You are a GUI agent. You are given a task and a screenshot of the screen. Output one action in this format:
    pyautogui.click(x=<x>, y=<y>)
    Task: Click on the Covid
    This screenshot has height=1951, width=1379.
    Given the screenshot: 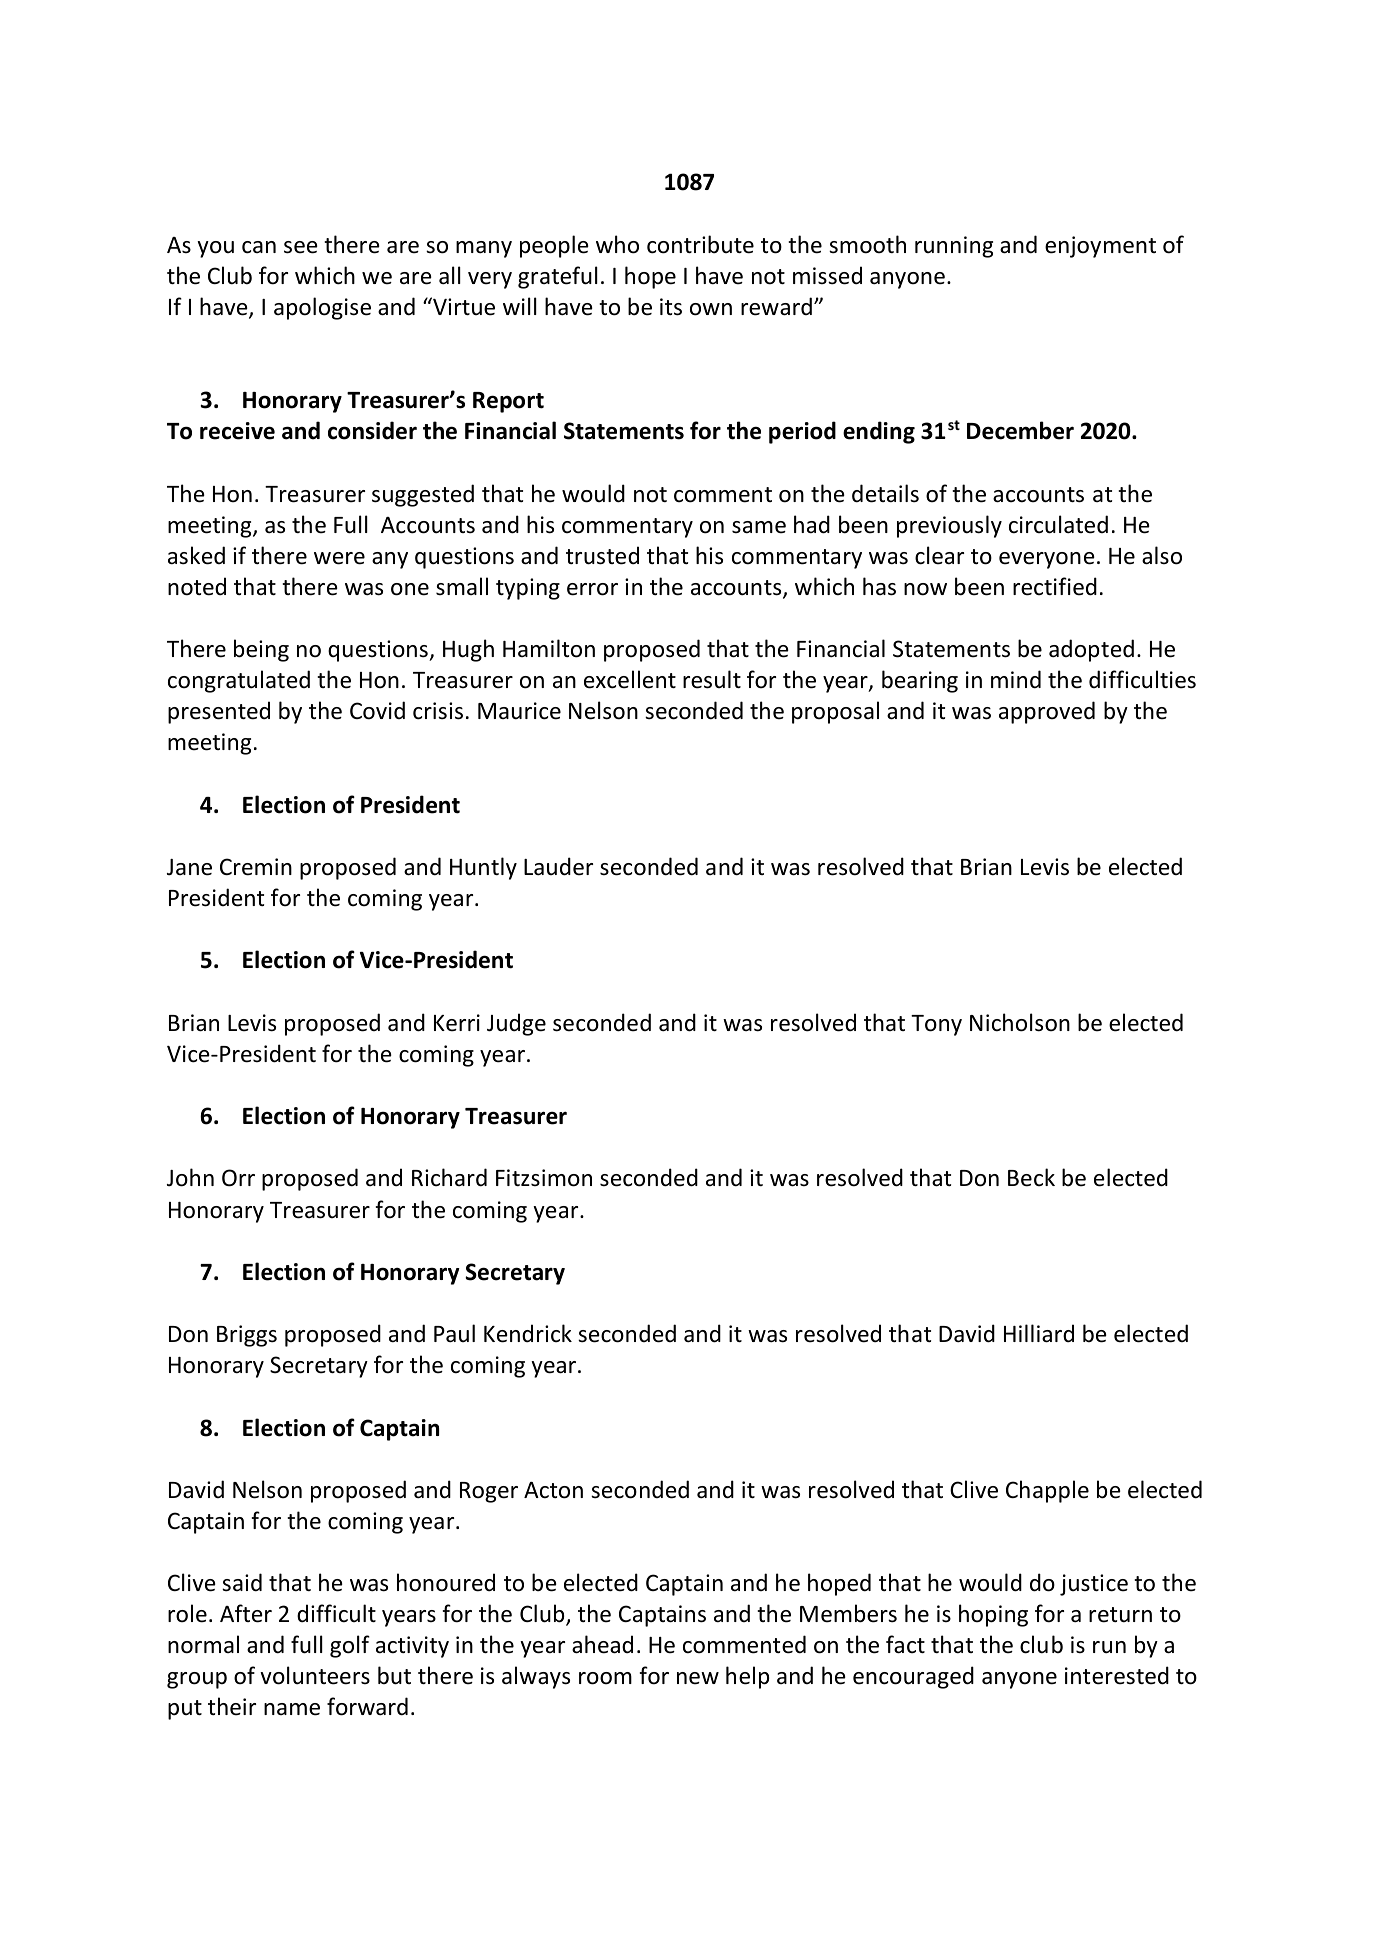 What is the action you would take?
    pyautogui.click(x=377, y=710)
